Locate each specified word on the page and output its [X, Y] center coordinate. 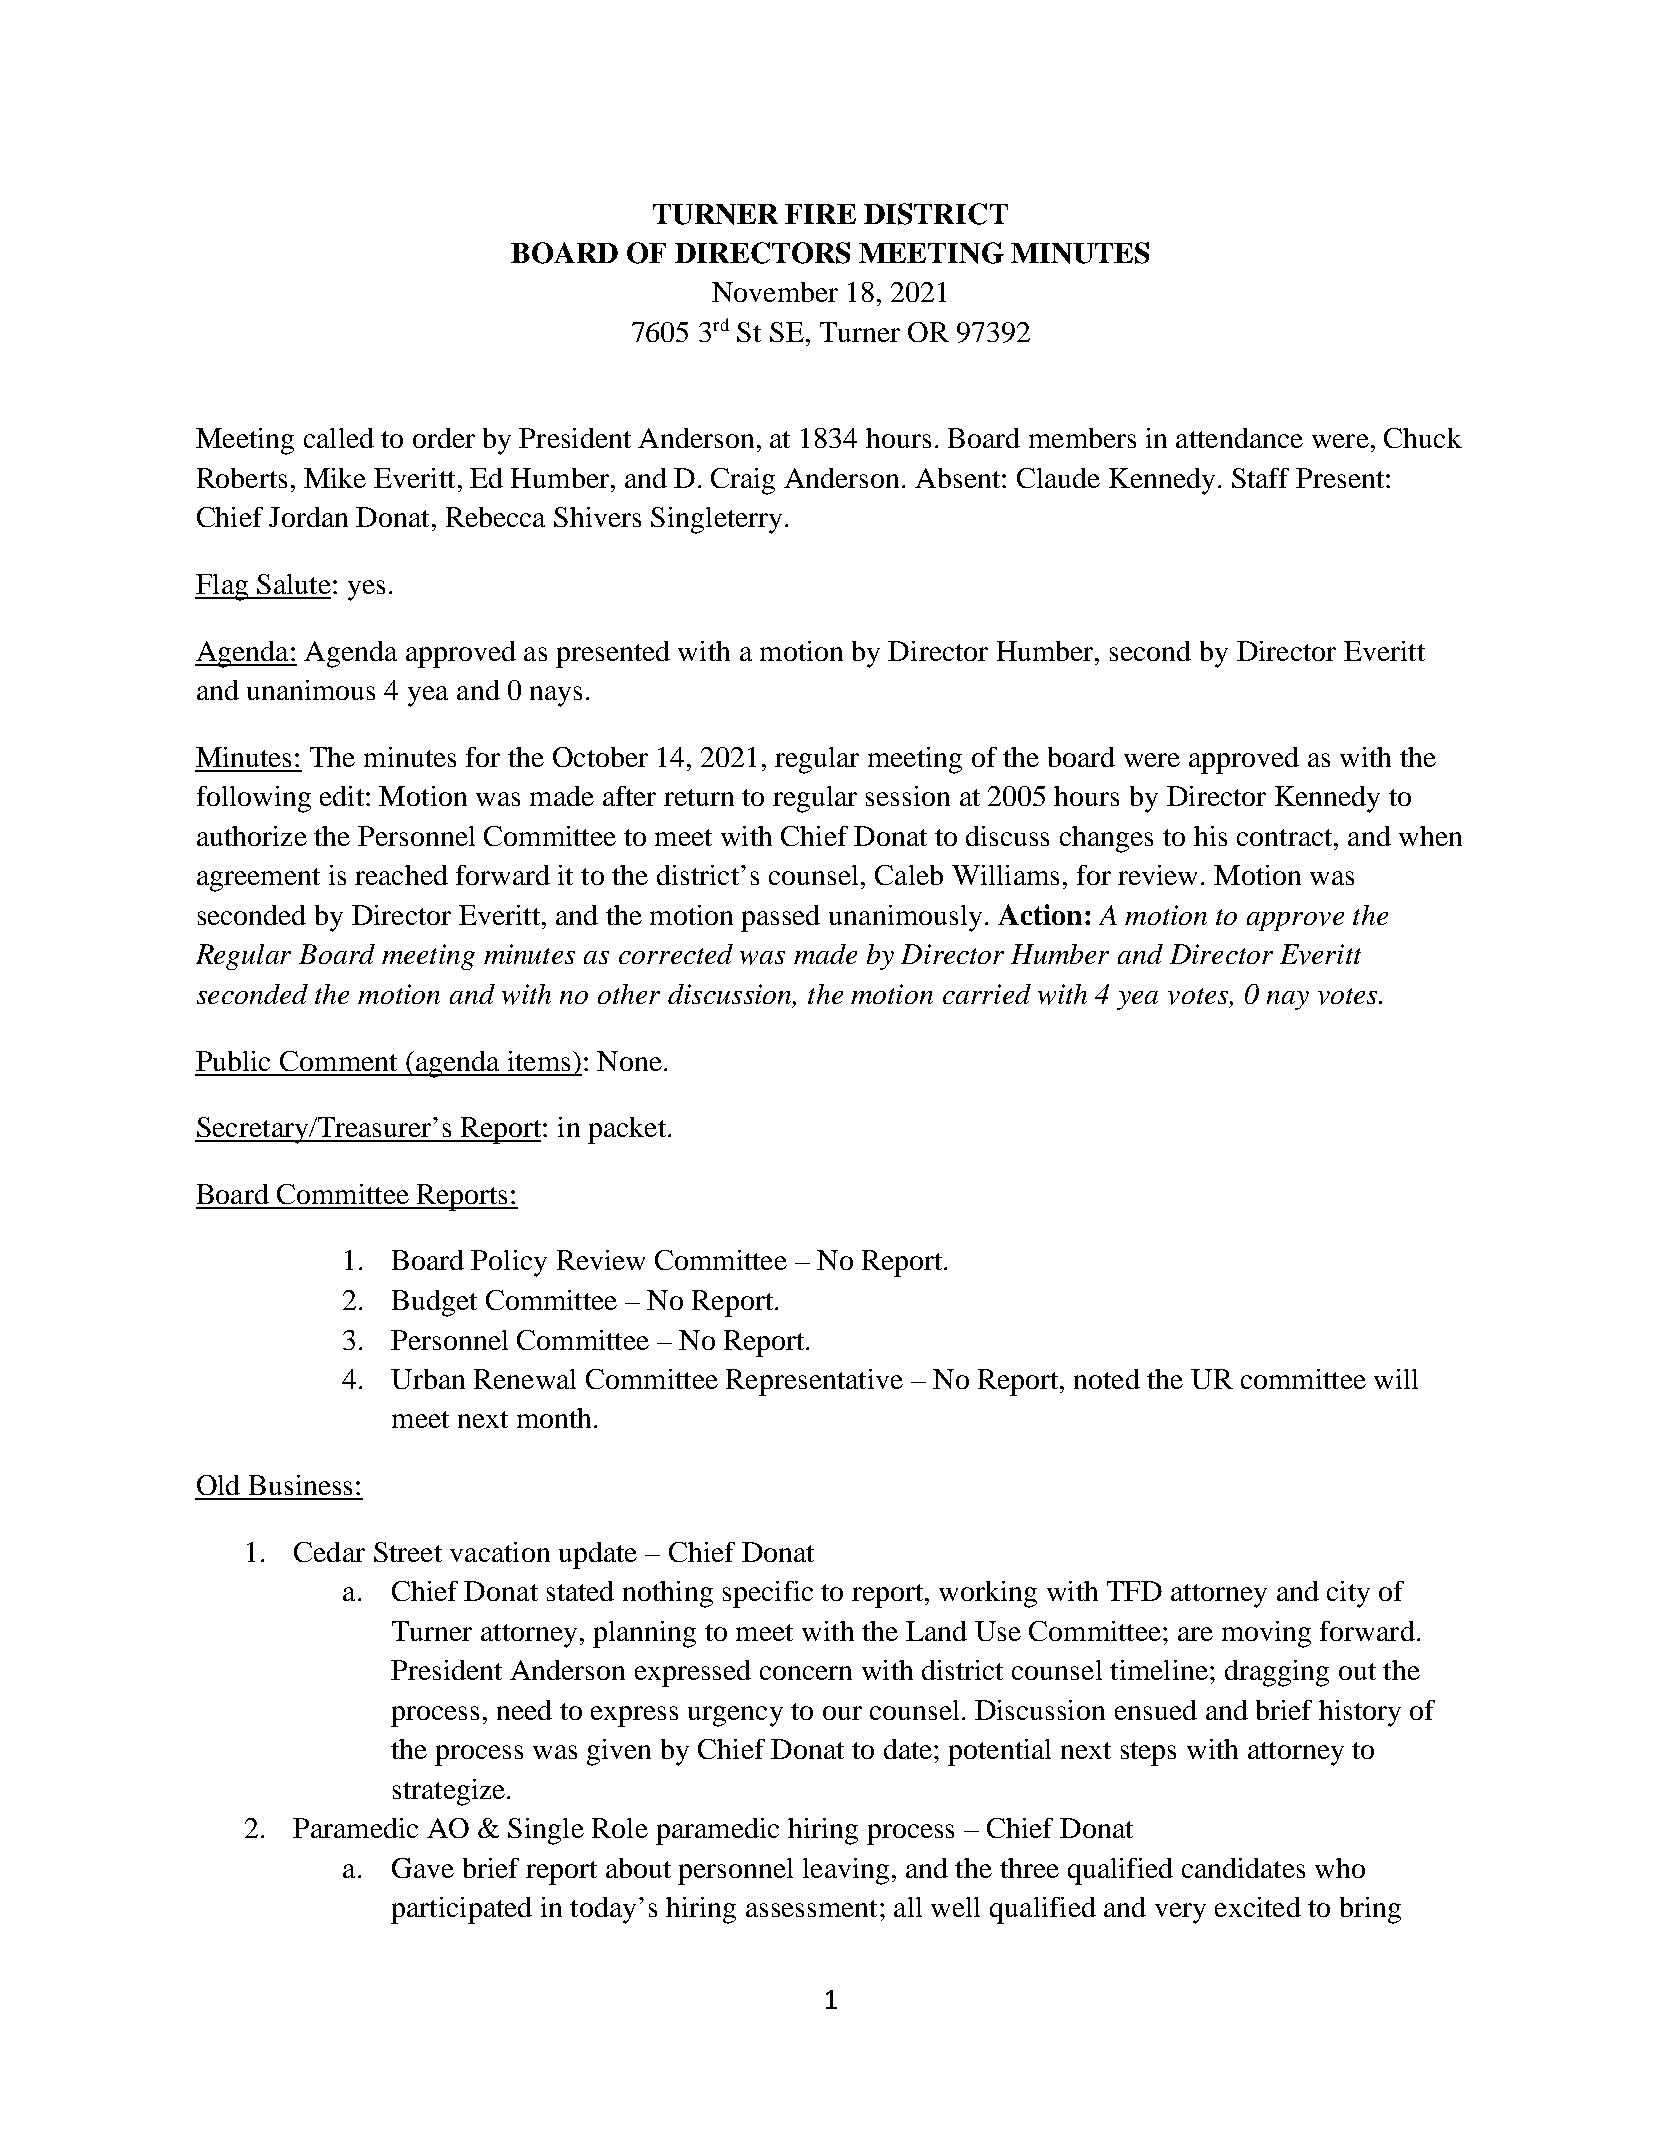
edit [343, 796]
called [339, 438]
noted [1107, 1379]
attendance [1239, 438]
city [1348, 1594]
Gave [423, 1868]
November [775, 292]
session [908, 796]
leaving [846, 1871]
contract [1286, 837]
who [1340, 1868]
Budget [434, 1303]
